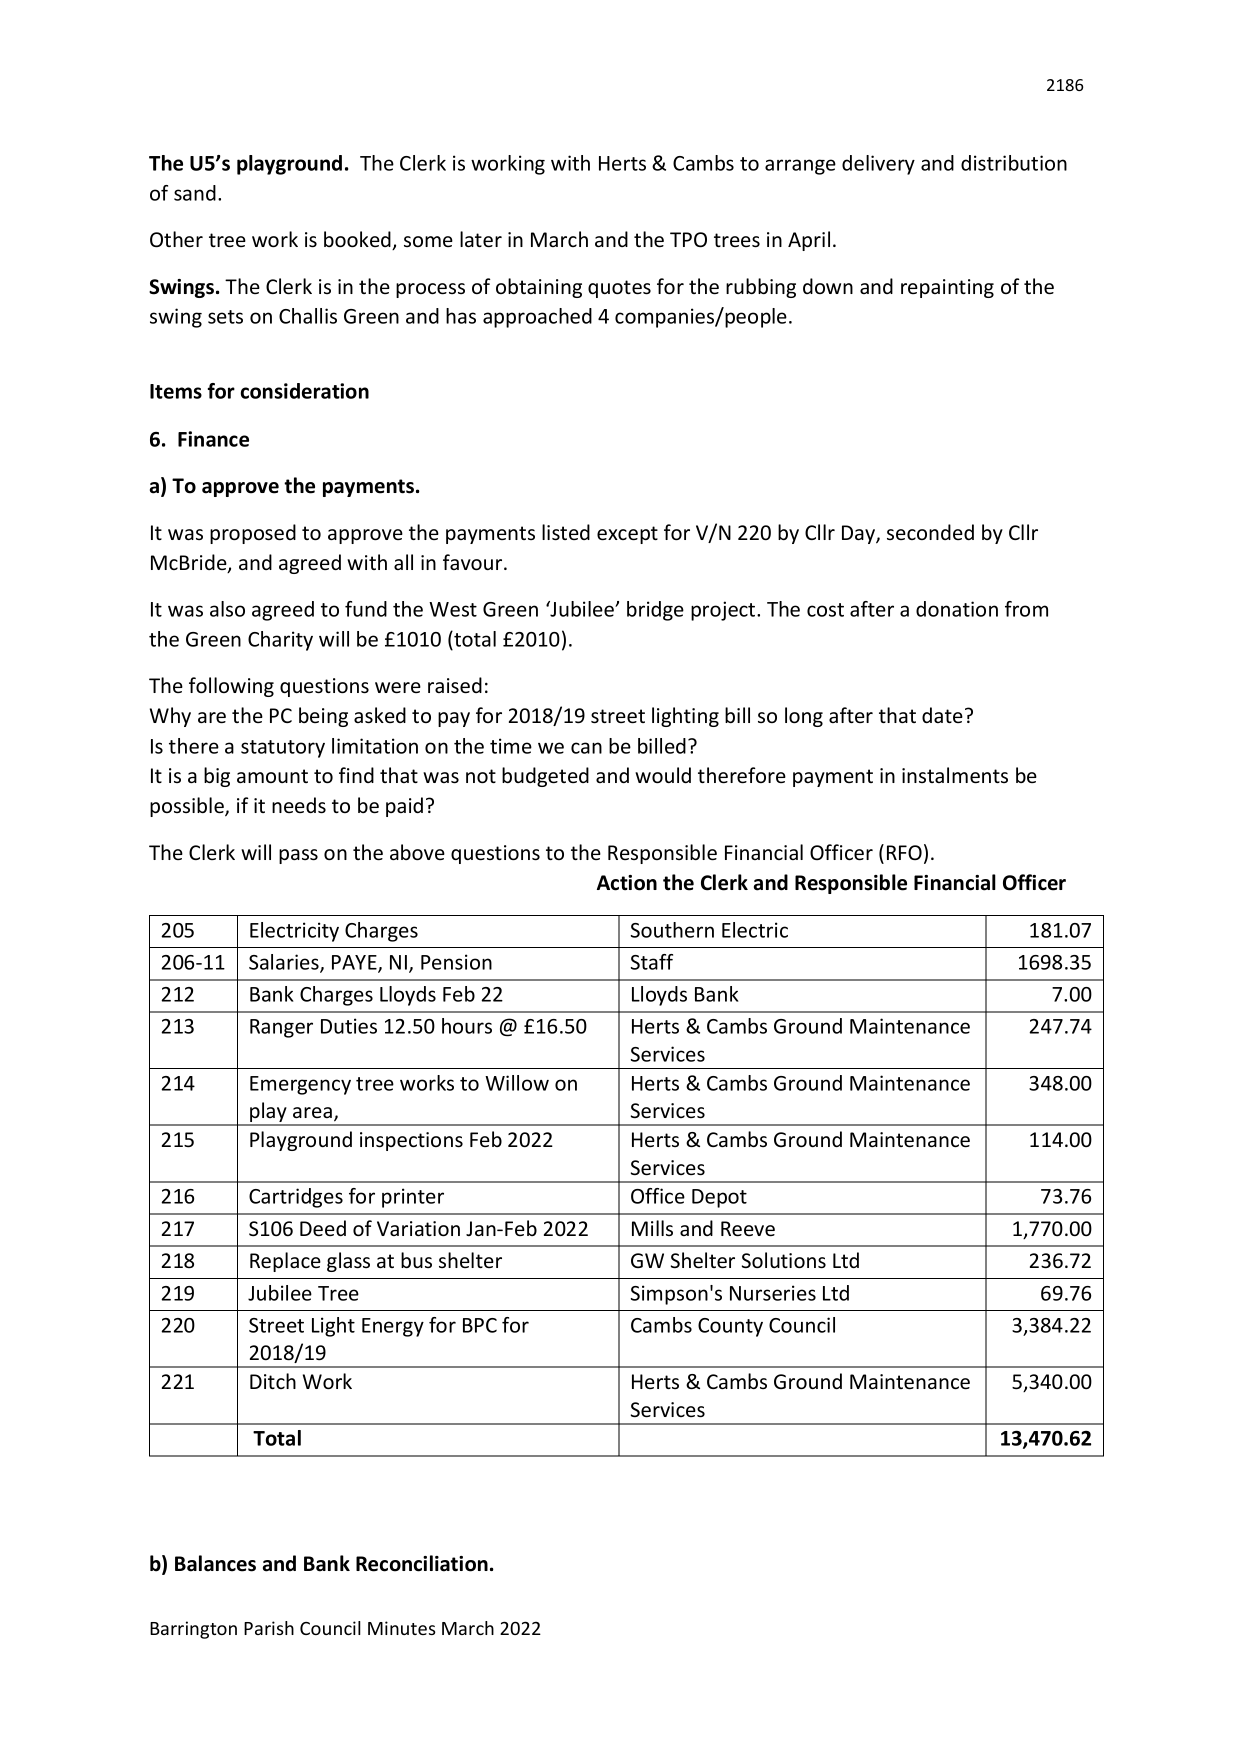 The image size is (1233, 1744). Describe the element at coordinates (672, 930) in the page. I see `Southern` at that location.
